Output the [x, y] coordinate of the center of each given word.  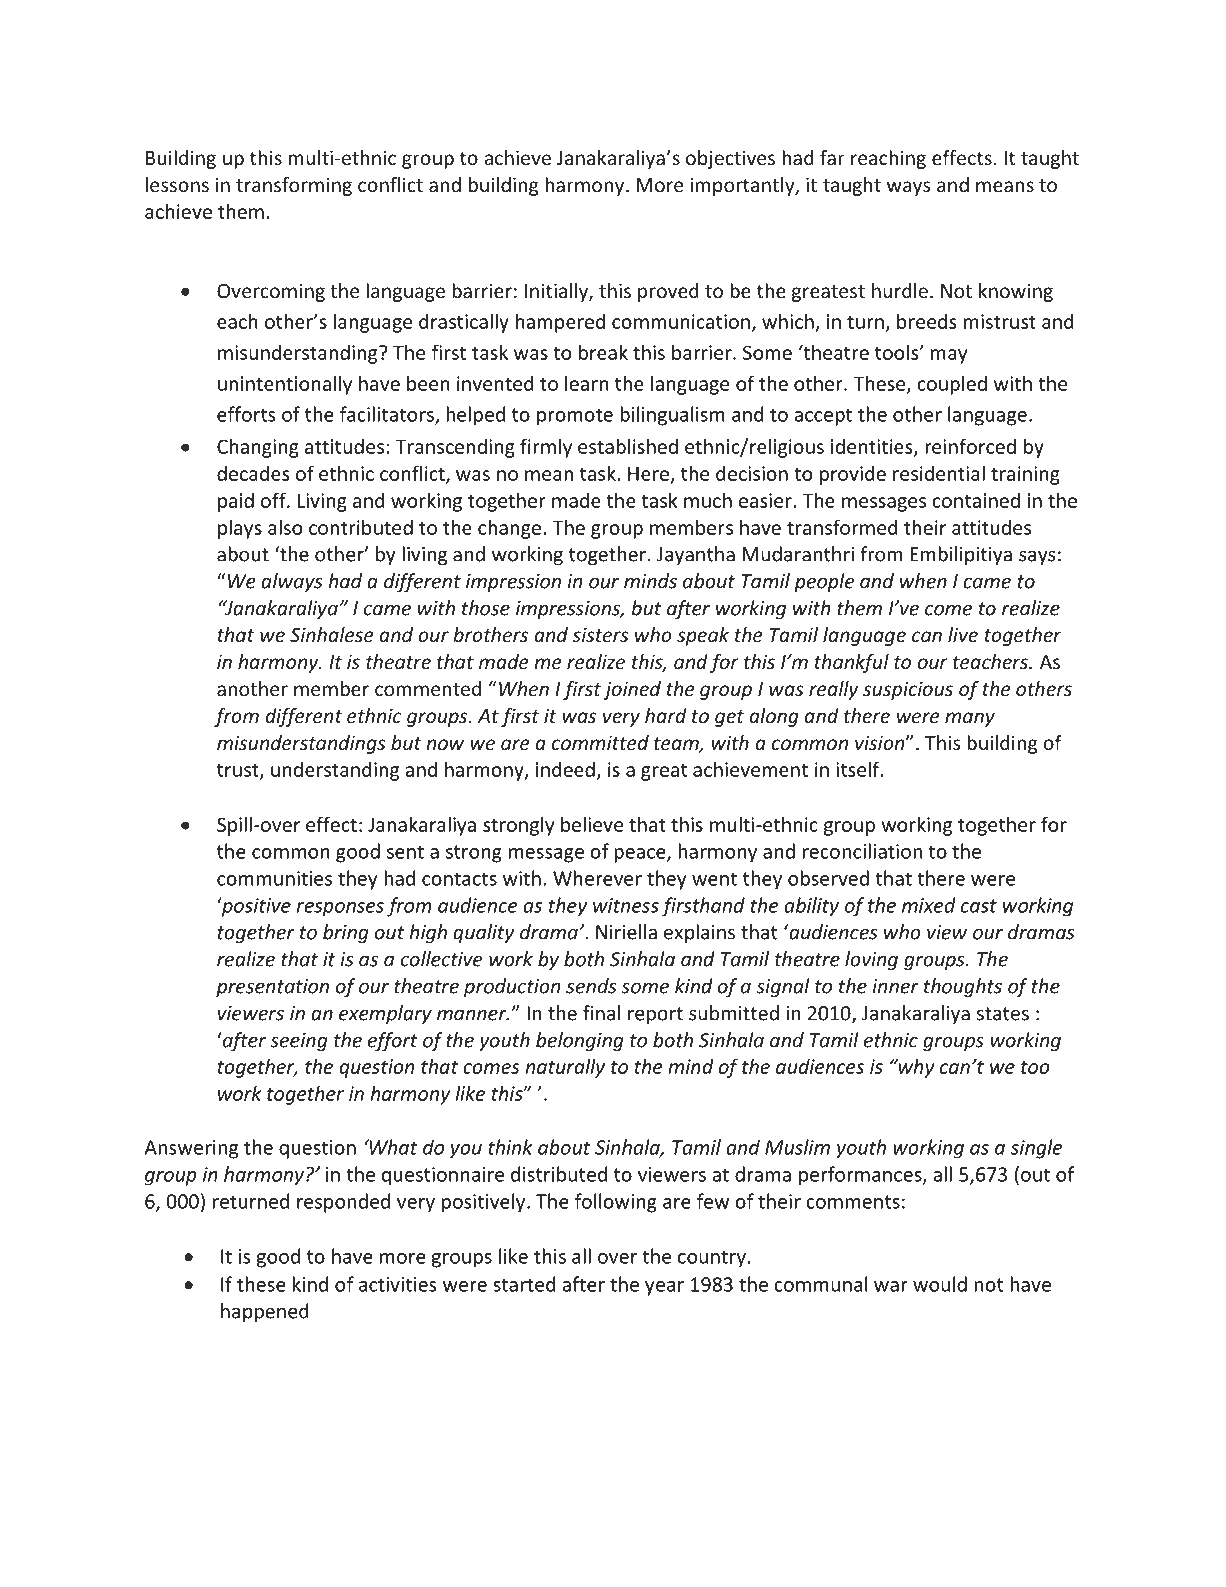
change [509, 529]
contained [976, 500]
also [285, 527]
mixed [929, 905]
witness [626, 905]
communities [274, 878]
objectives [730, 159]
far [832, 157]
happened [265, 1312]
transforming [294, 186]
